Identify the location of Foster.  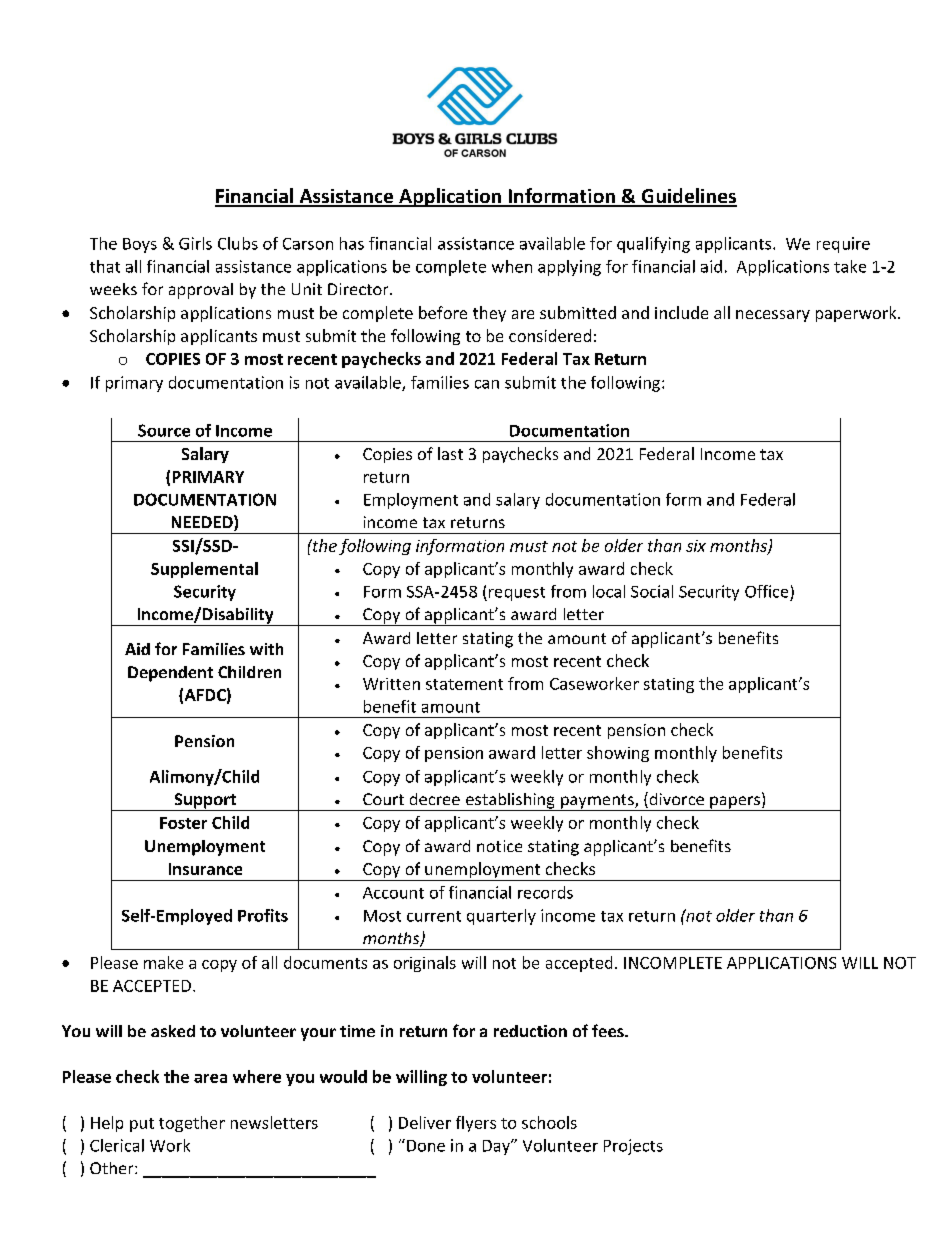
(183, 823).
